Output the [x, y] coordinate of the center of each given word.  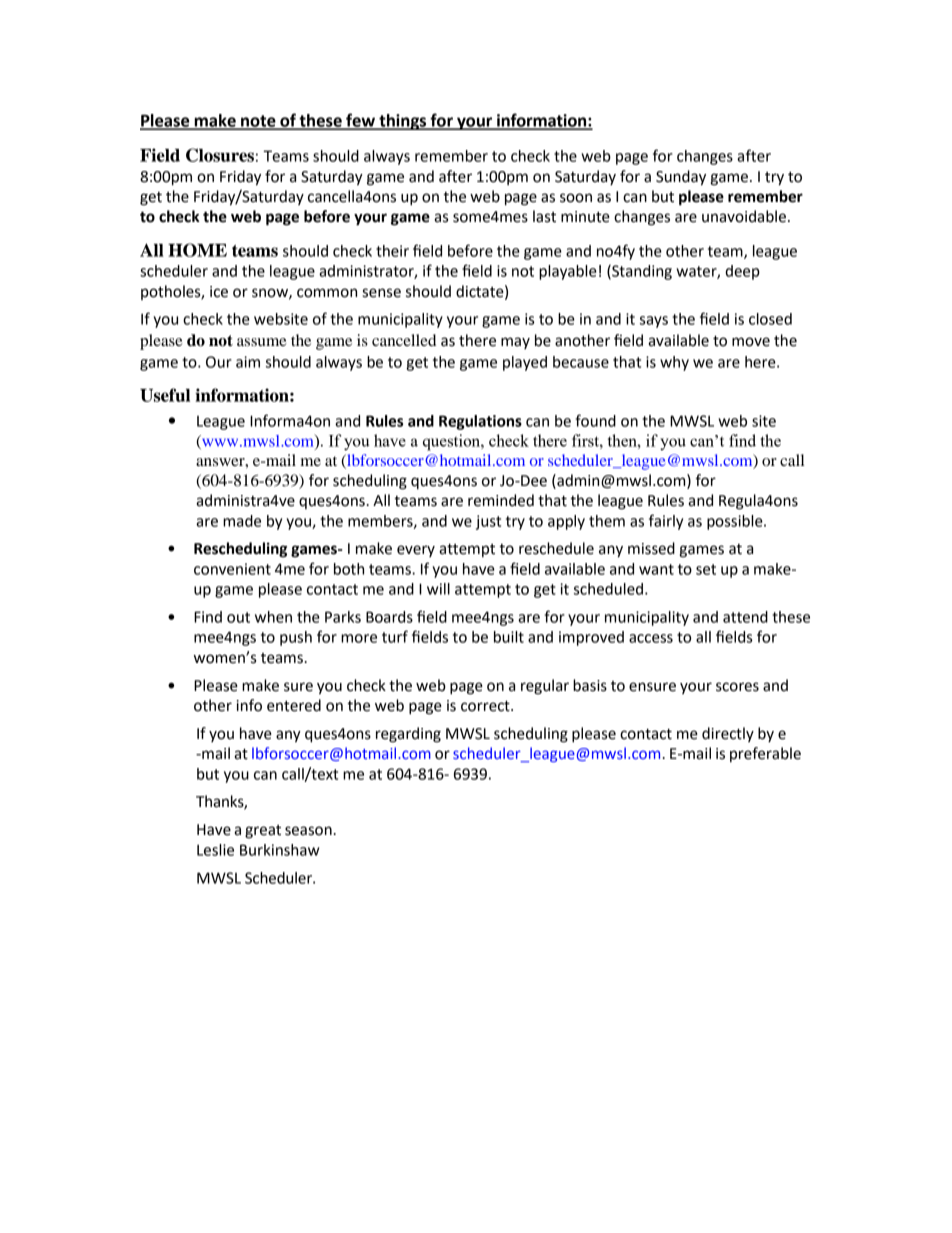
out [238, 617]
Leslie [215, 850]
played [525, 363]
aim [248, 362]
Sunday [681, 178]
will [438, 589]
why [674, 363]
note [258, 122]
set [706, 569]
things [403, 122]
